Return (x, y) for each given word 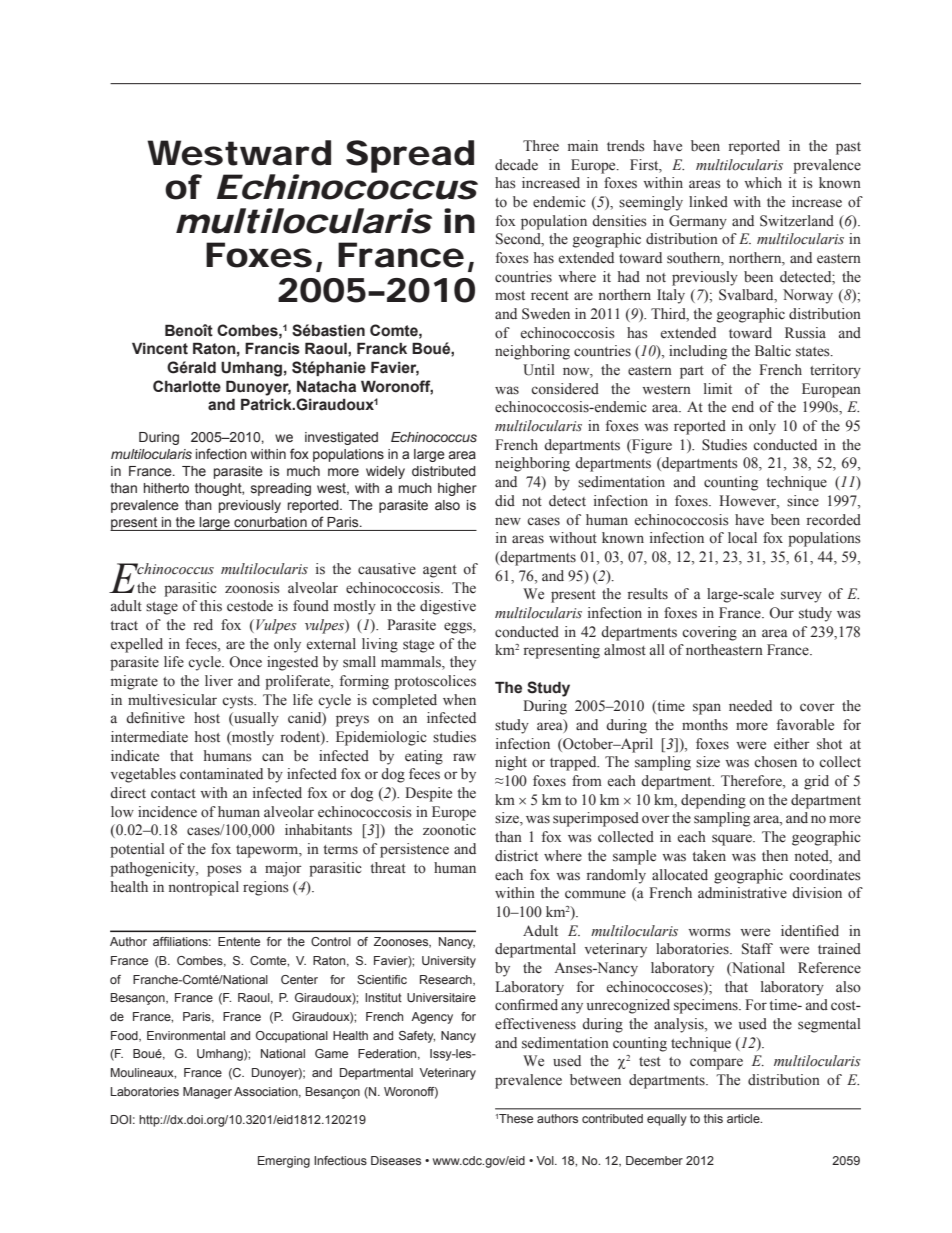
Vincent (160, 348)
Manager (207, 1093)
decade (516, 165)
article (744, 1118)
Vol (546, 1160)
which (763, 182)
